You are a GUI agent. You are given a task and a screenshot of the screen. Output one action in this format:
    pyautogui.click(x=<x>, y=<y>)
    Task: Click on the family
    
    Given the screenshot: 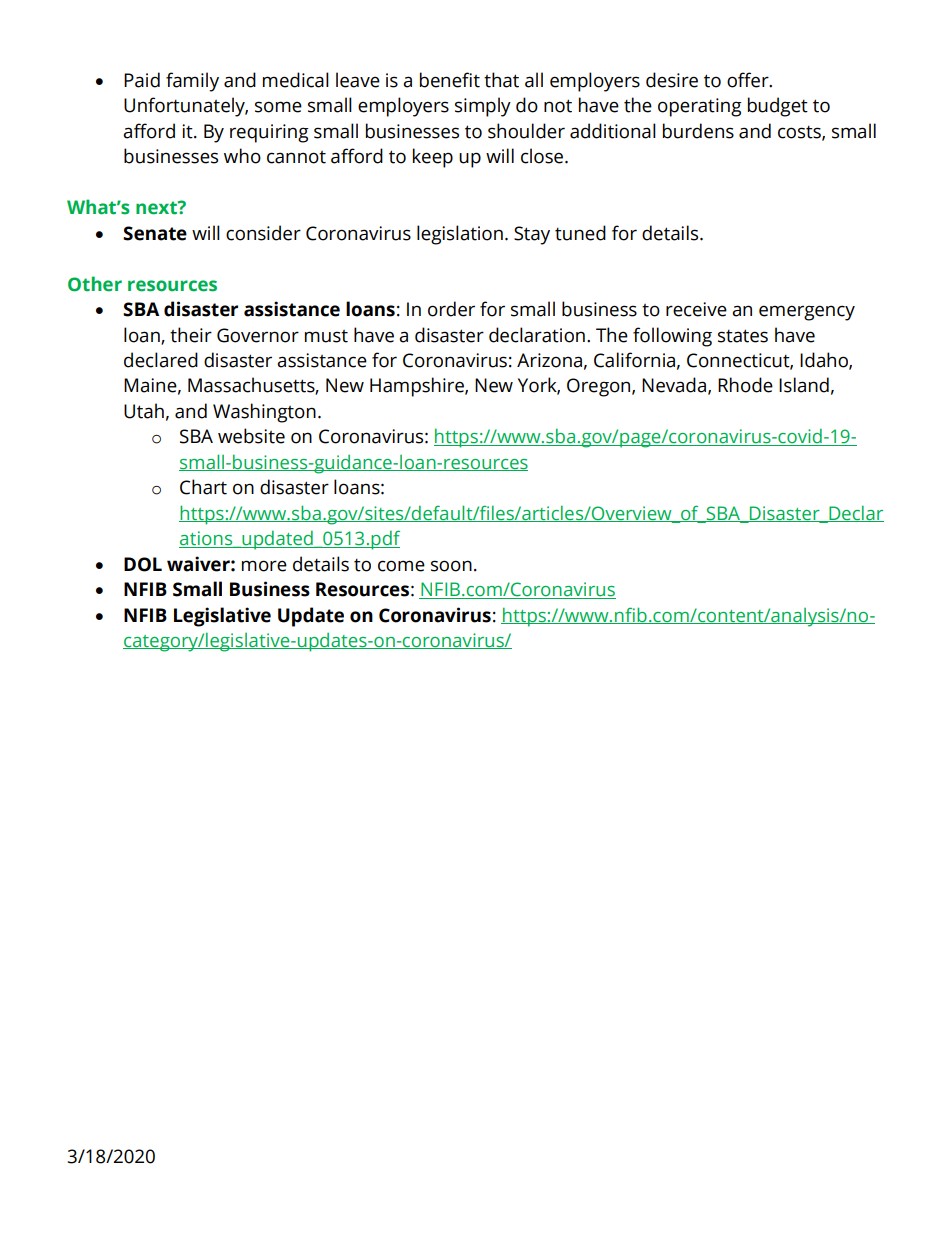 What is the action you would take?
    pyautogui.click(x=192, y=82)
